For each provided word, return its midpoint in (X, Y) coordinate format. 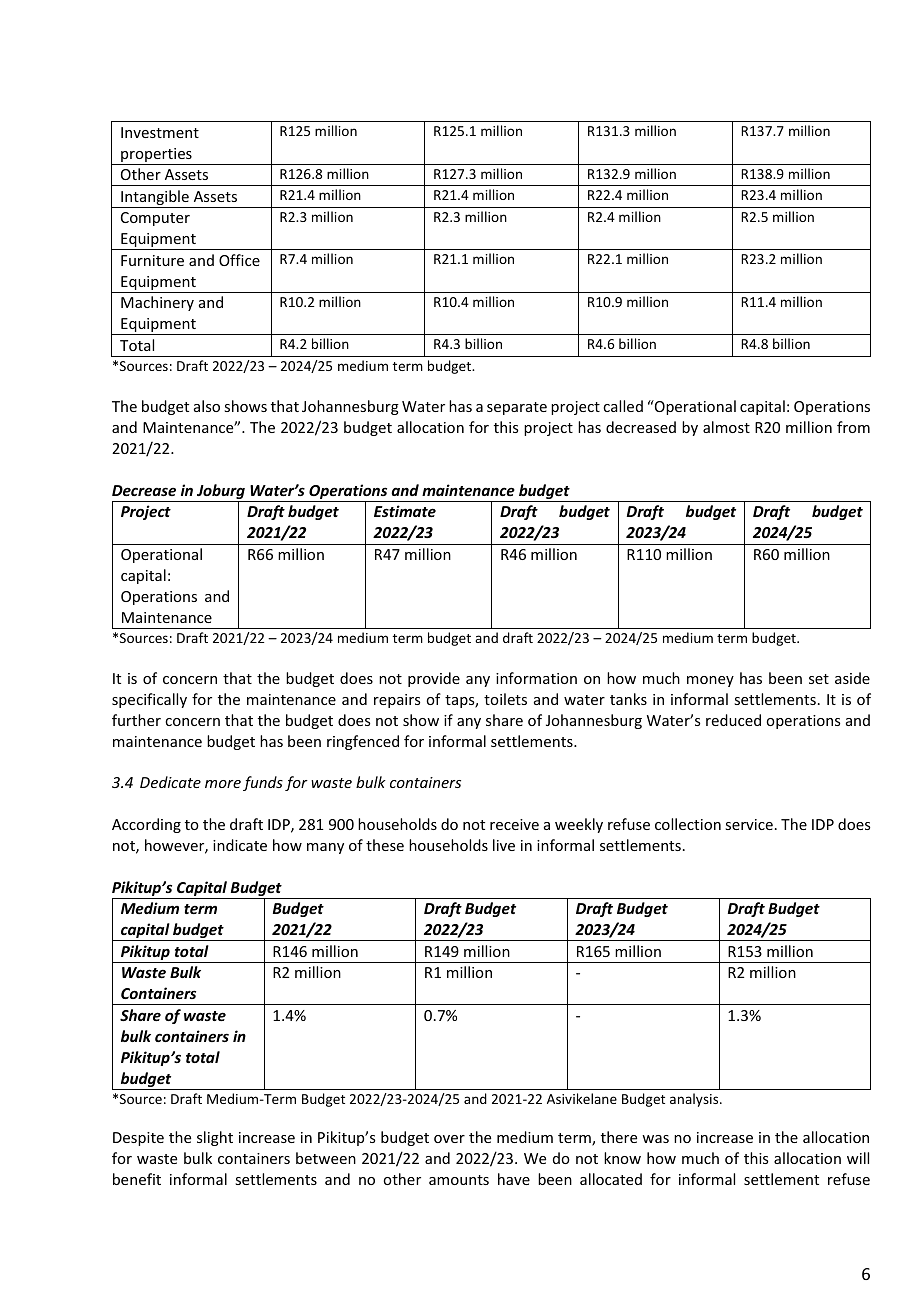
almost (726, 427)
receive (514, 824)
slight (215, 1138)
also (207, 406)
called (623, 406)
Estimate (405, 511)
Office (239, 260)
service (749, 824)
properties (156, 156)
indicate (240, 845)
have (514, 1179)
